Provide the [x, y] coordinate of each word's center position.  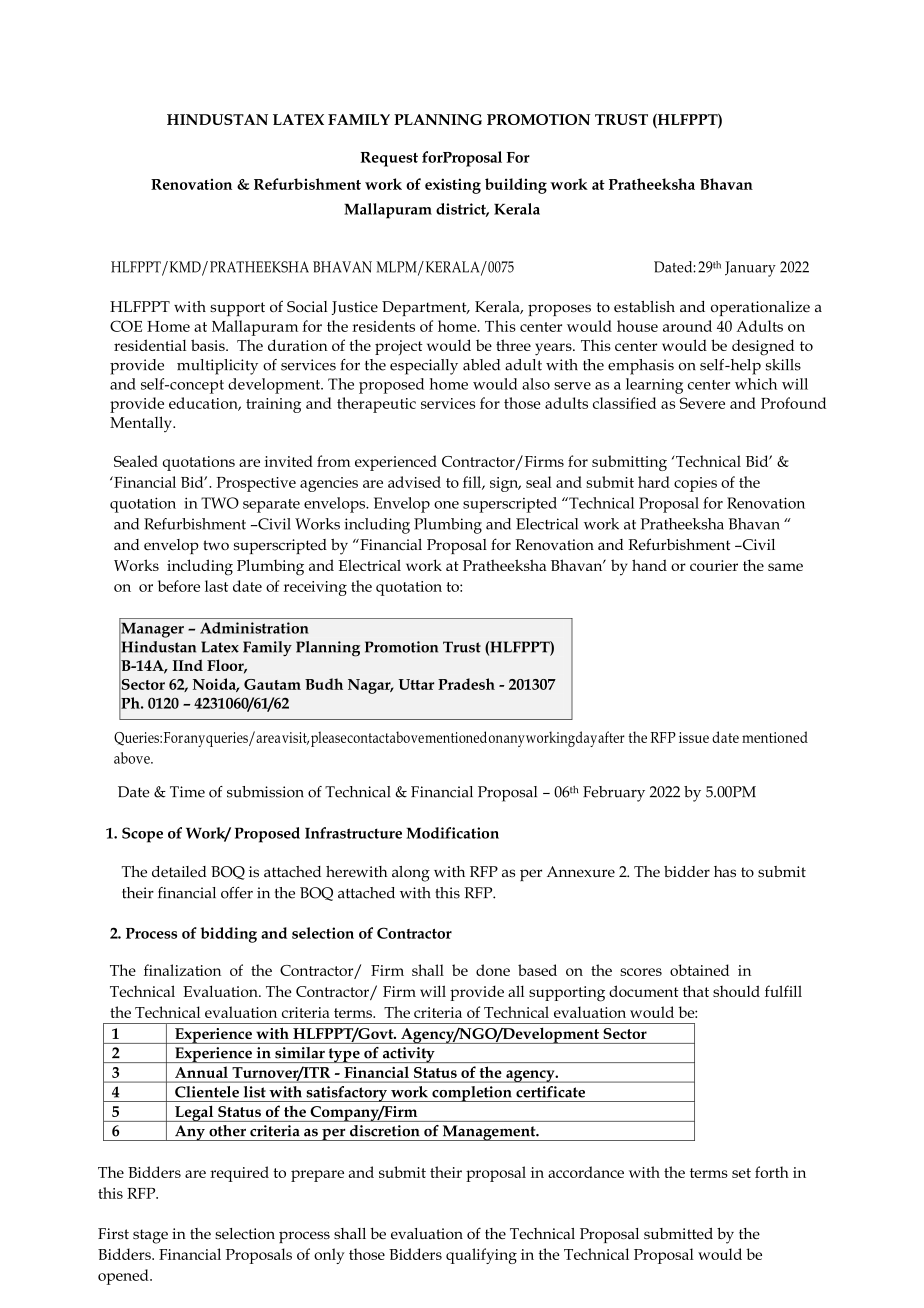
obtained [699, 970]
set [741, 1173]
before [179, 586]
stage [150, 1236]
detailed [179, 871]
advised [414, 482]
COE [126, 326]
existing [453, 186]
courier [714, 565]
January [750, 269]
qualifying [481, 1256]
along [411, 874]
